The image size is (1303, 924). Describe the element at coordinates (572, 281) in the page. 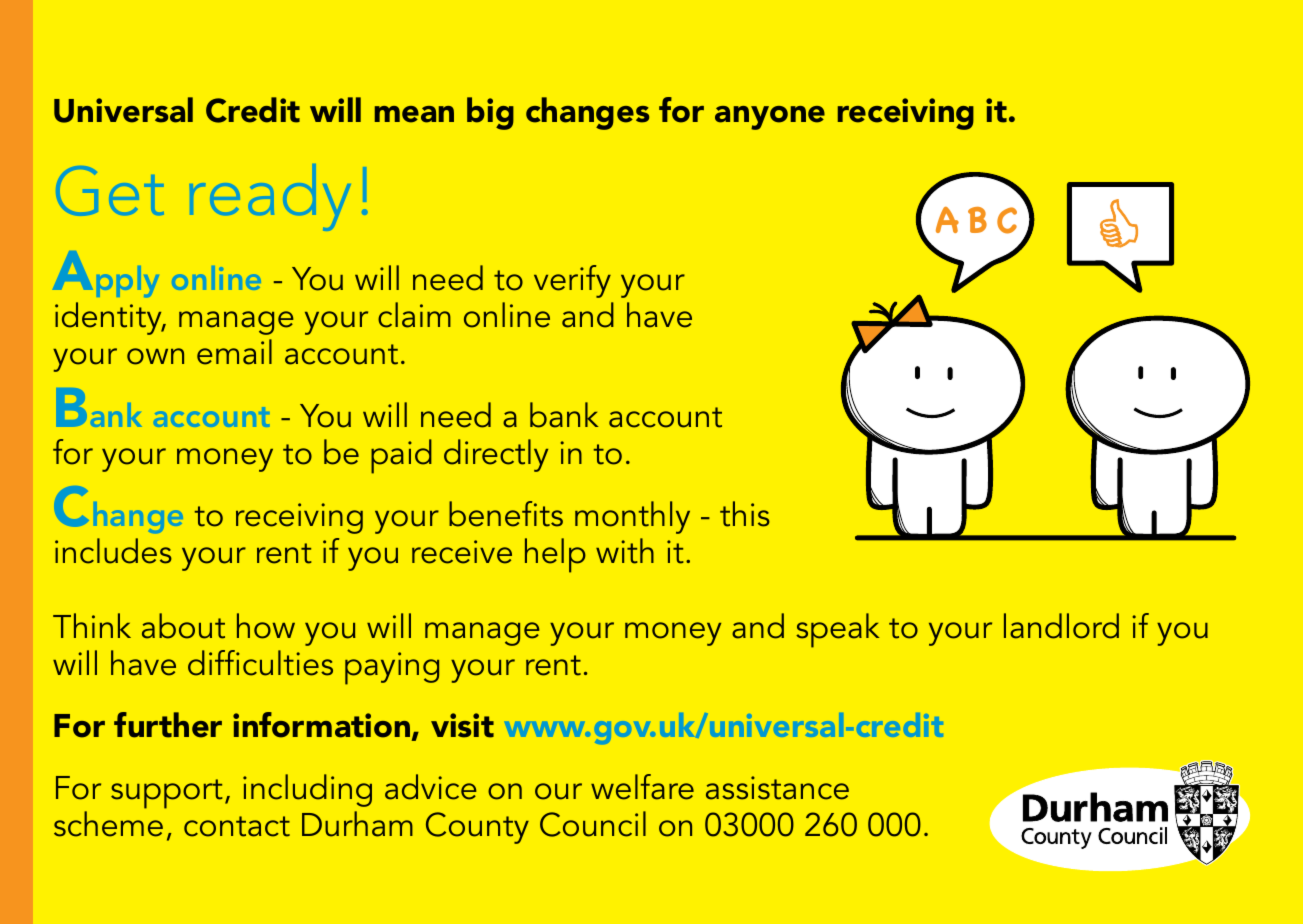

I see `verify` at that location.
